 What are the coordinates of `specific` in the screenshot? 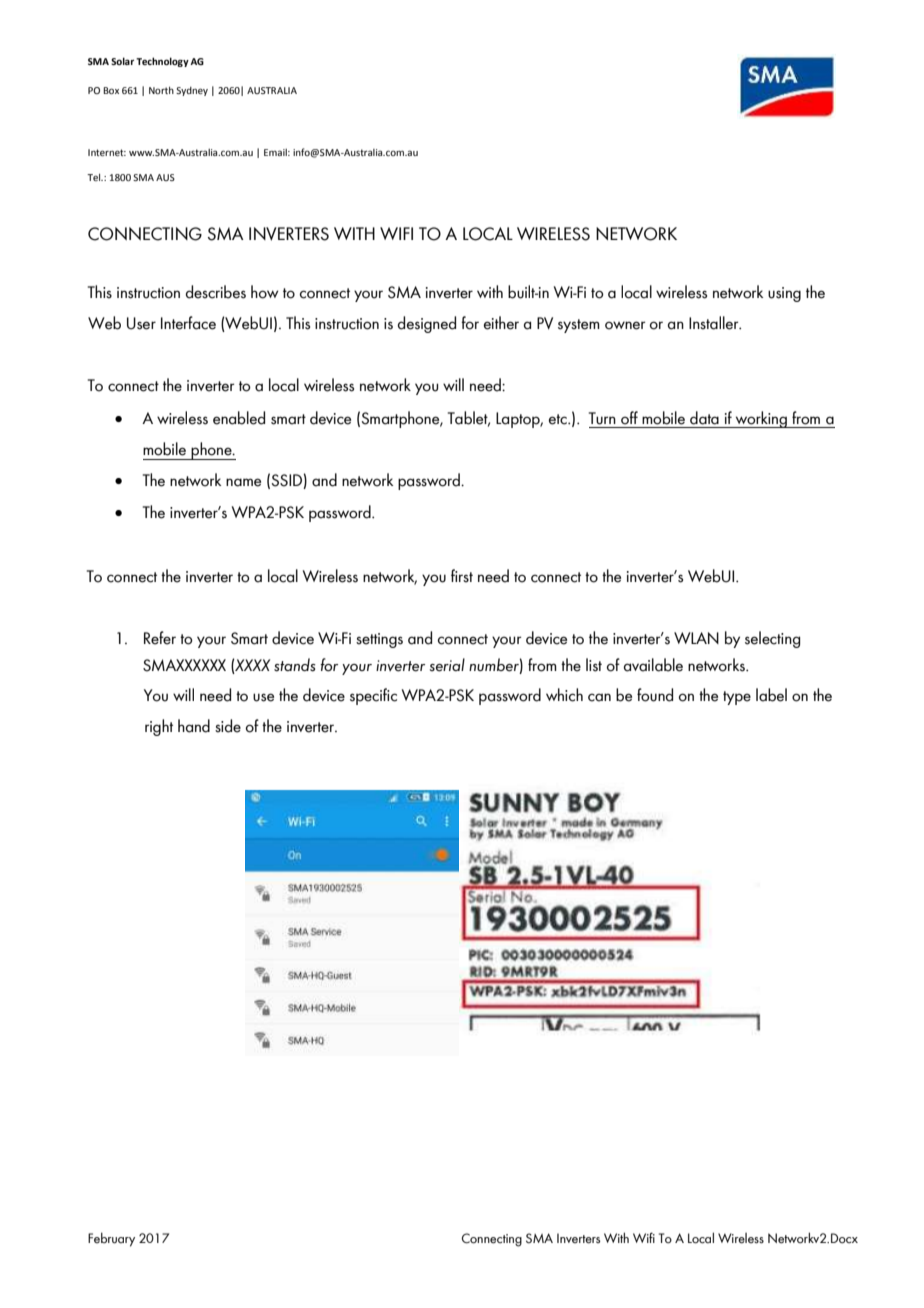 It's located at (373, 696).
